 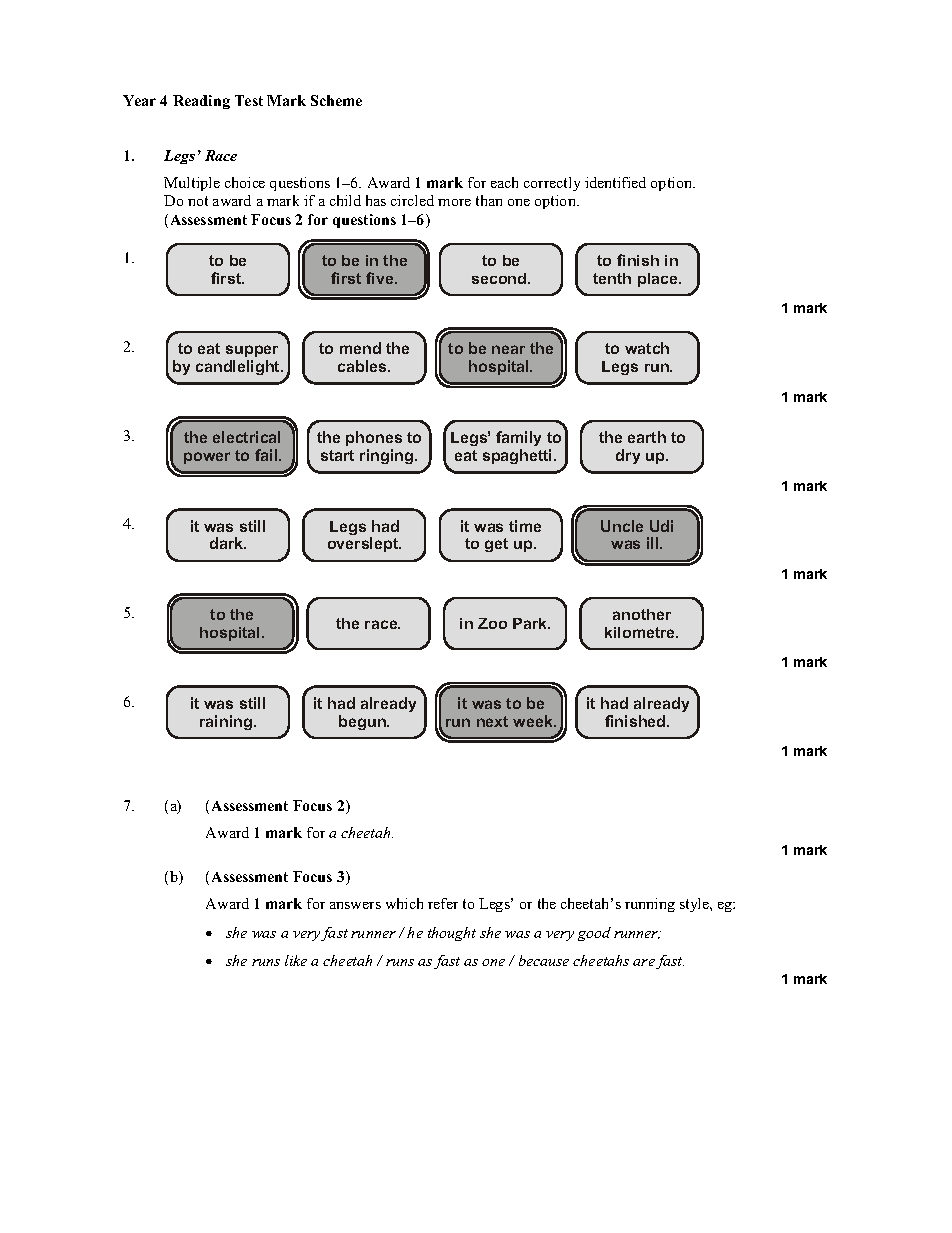 What do you see at coordinates (296, 960) in the screenshot?
I see `like` at bounding box center [296, 960].
